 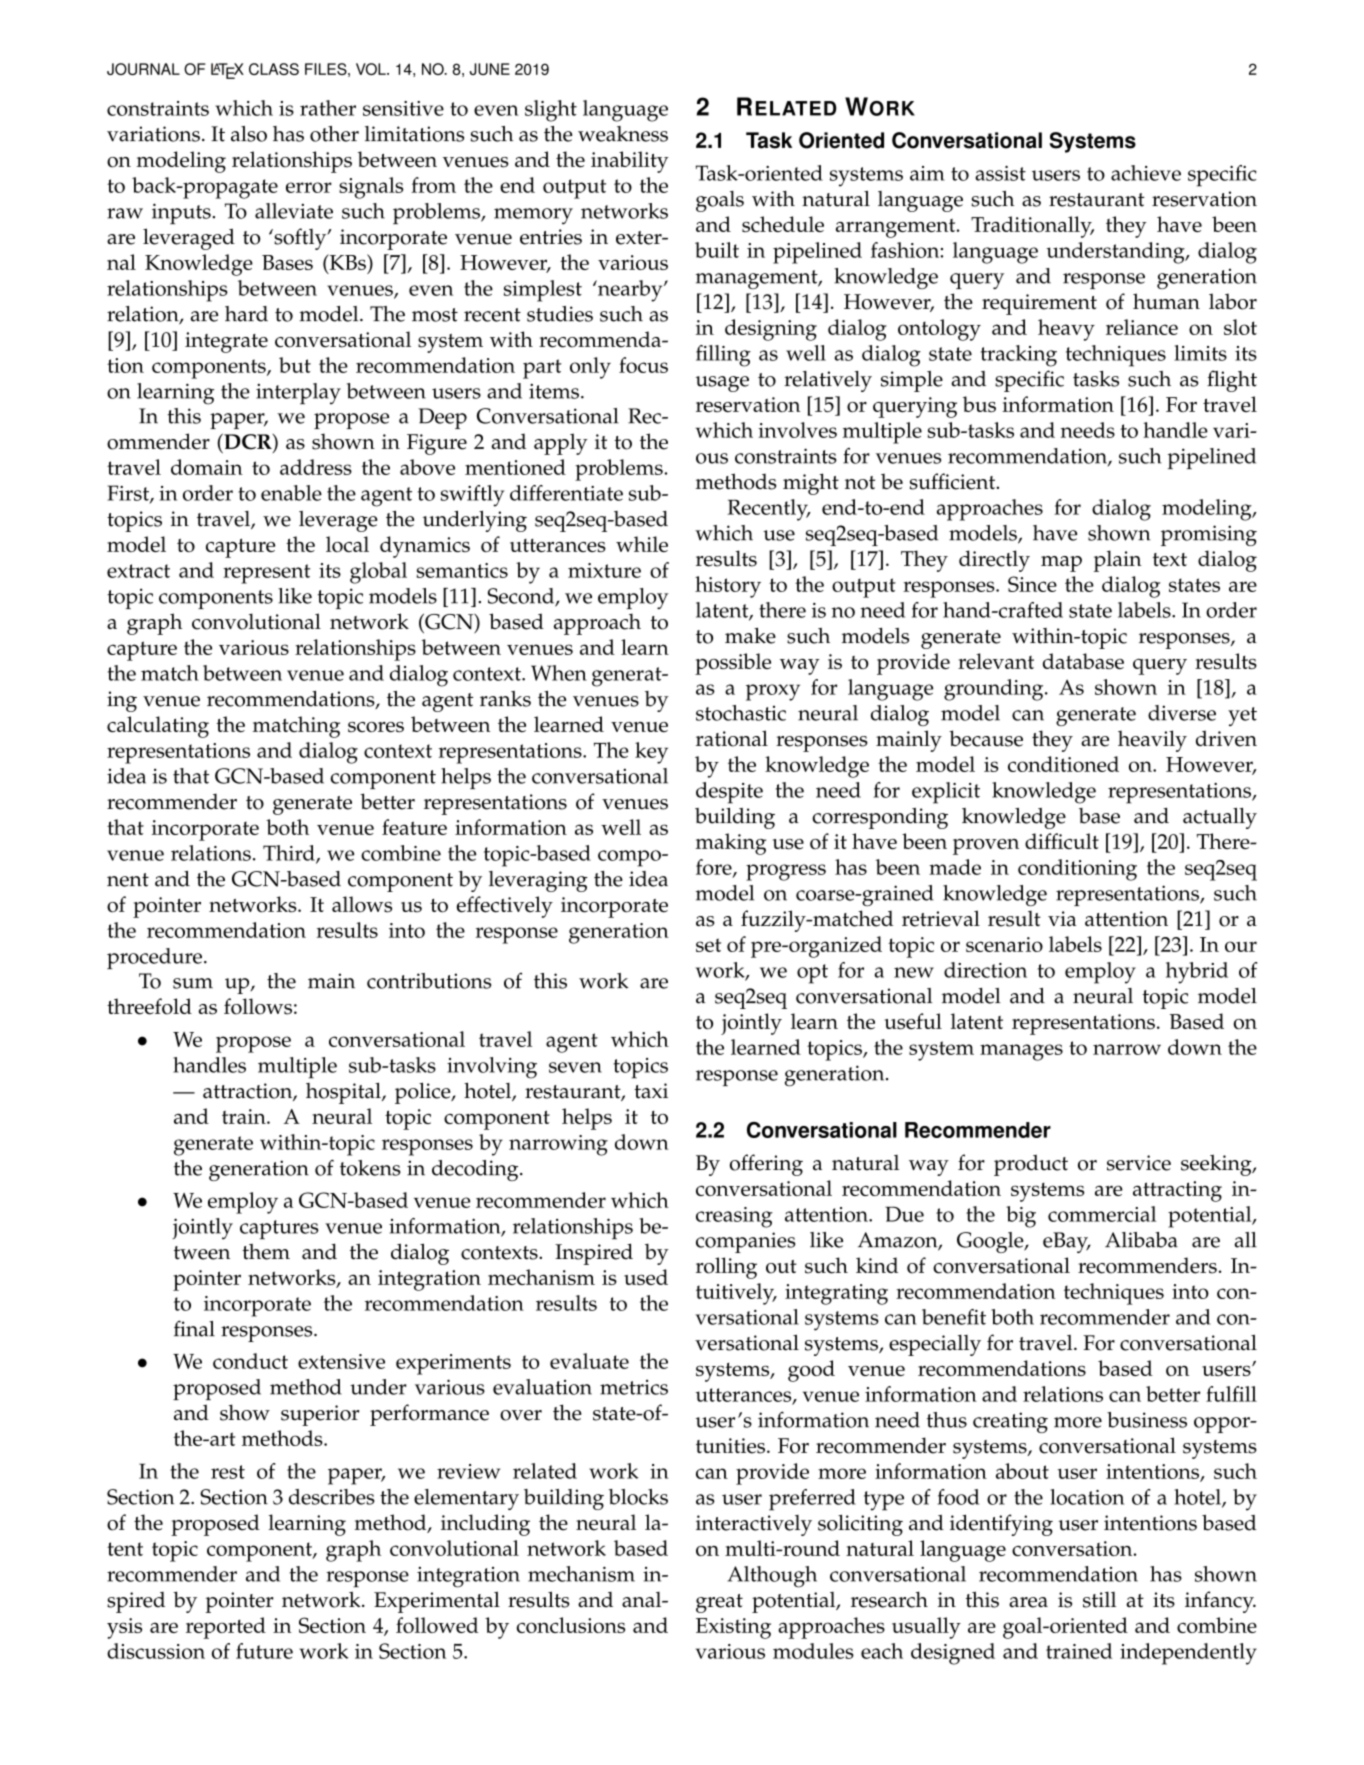 I want to click on hospital, so click(x=344, y=1093).
